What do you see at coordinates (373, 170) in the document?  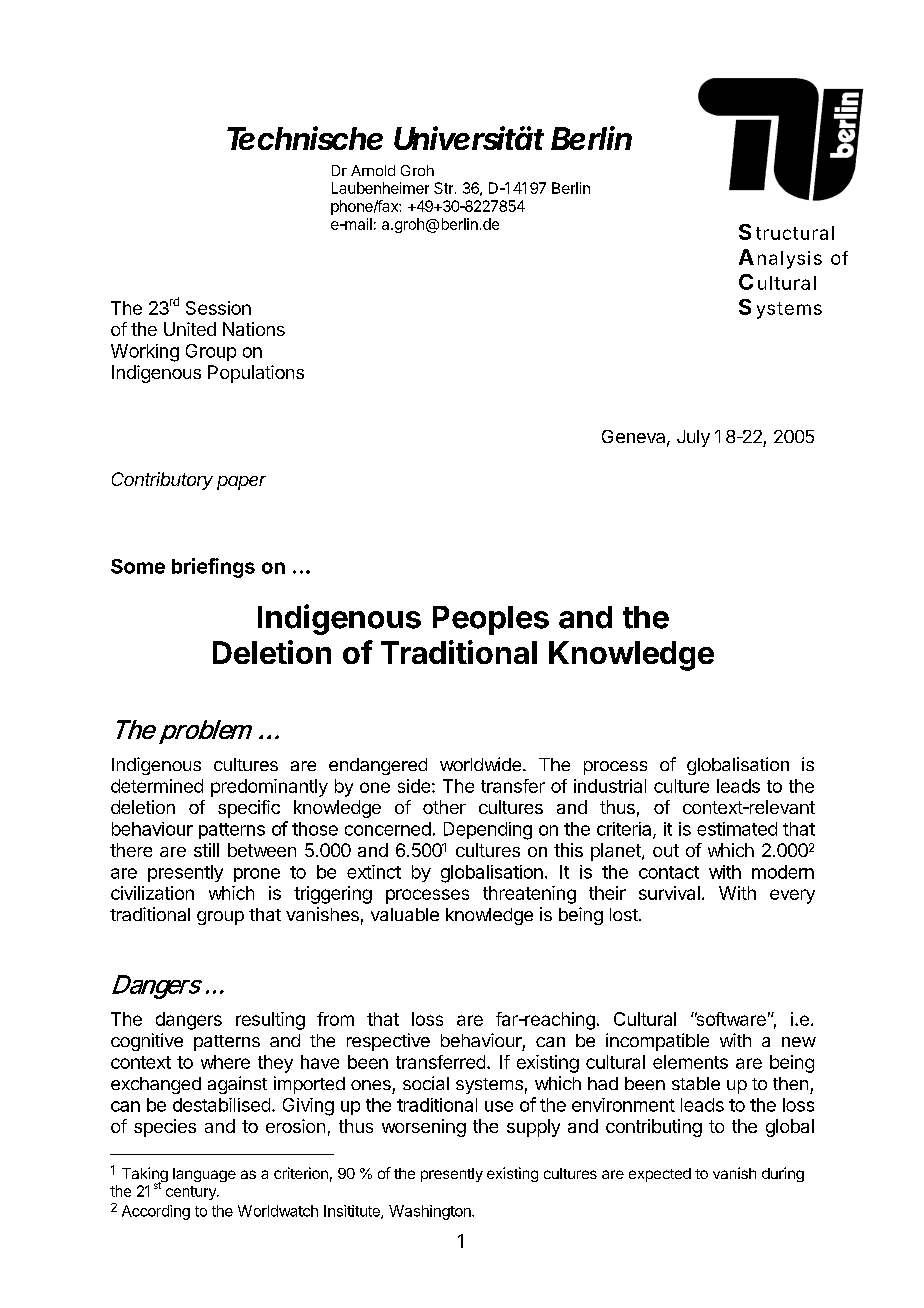 I see `Arnold` at bounding box center [373, 170].
